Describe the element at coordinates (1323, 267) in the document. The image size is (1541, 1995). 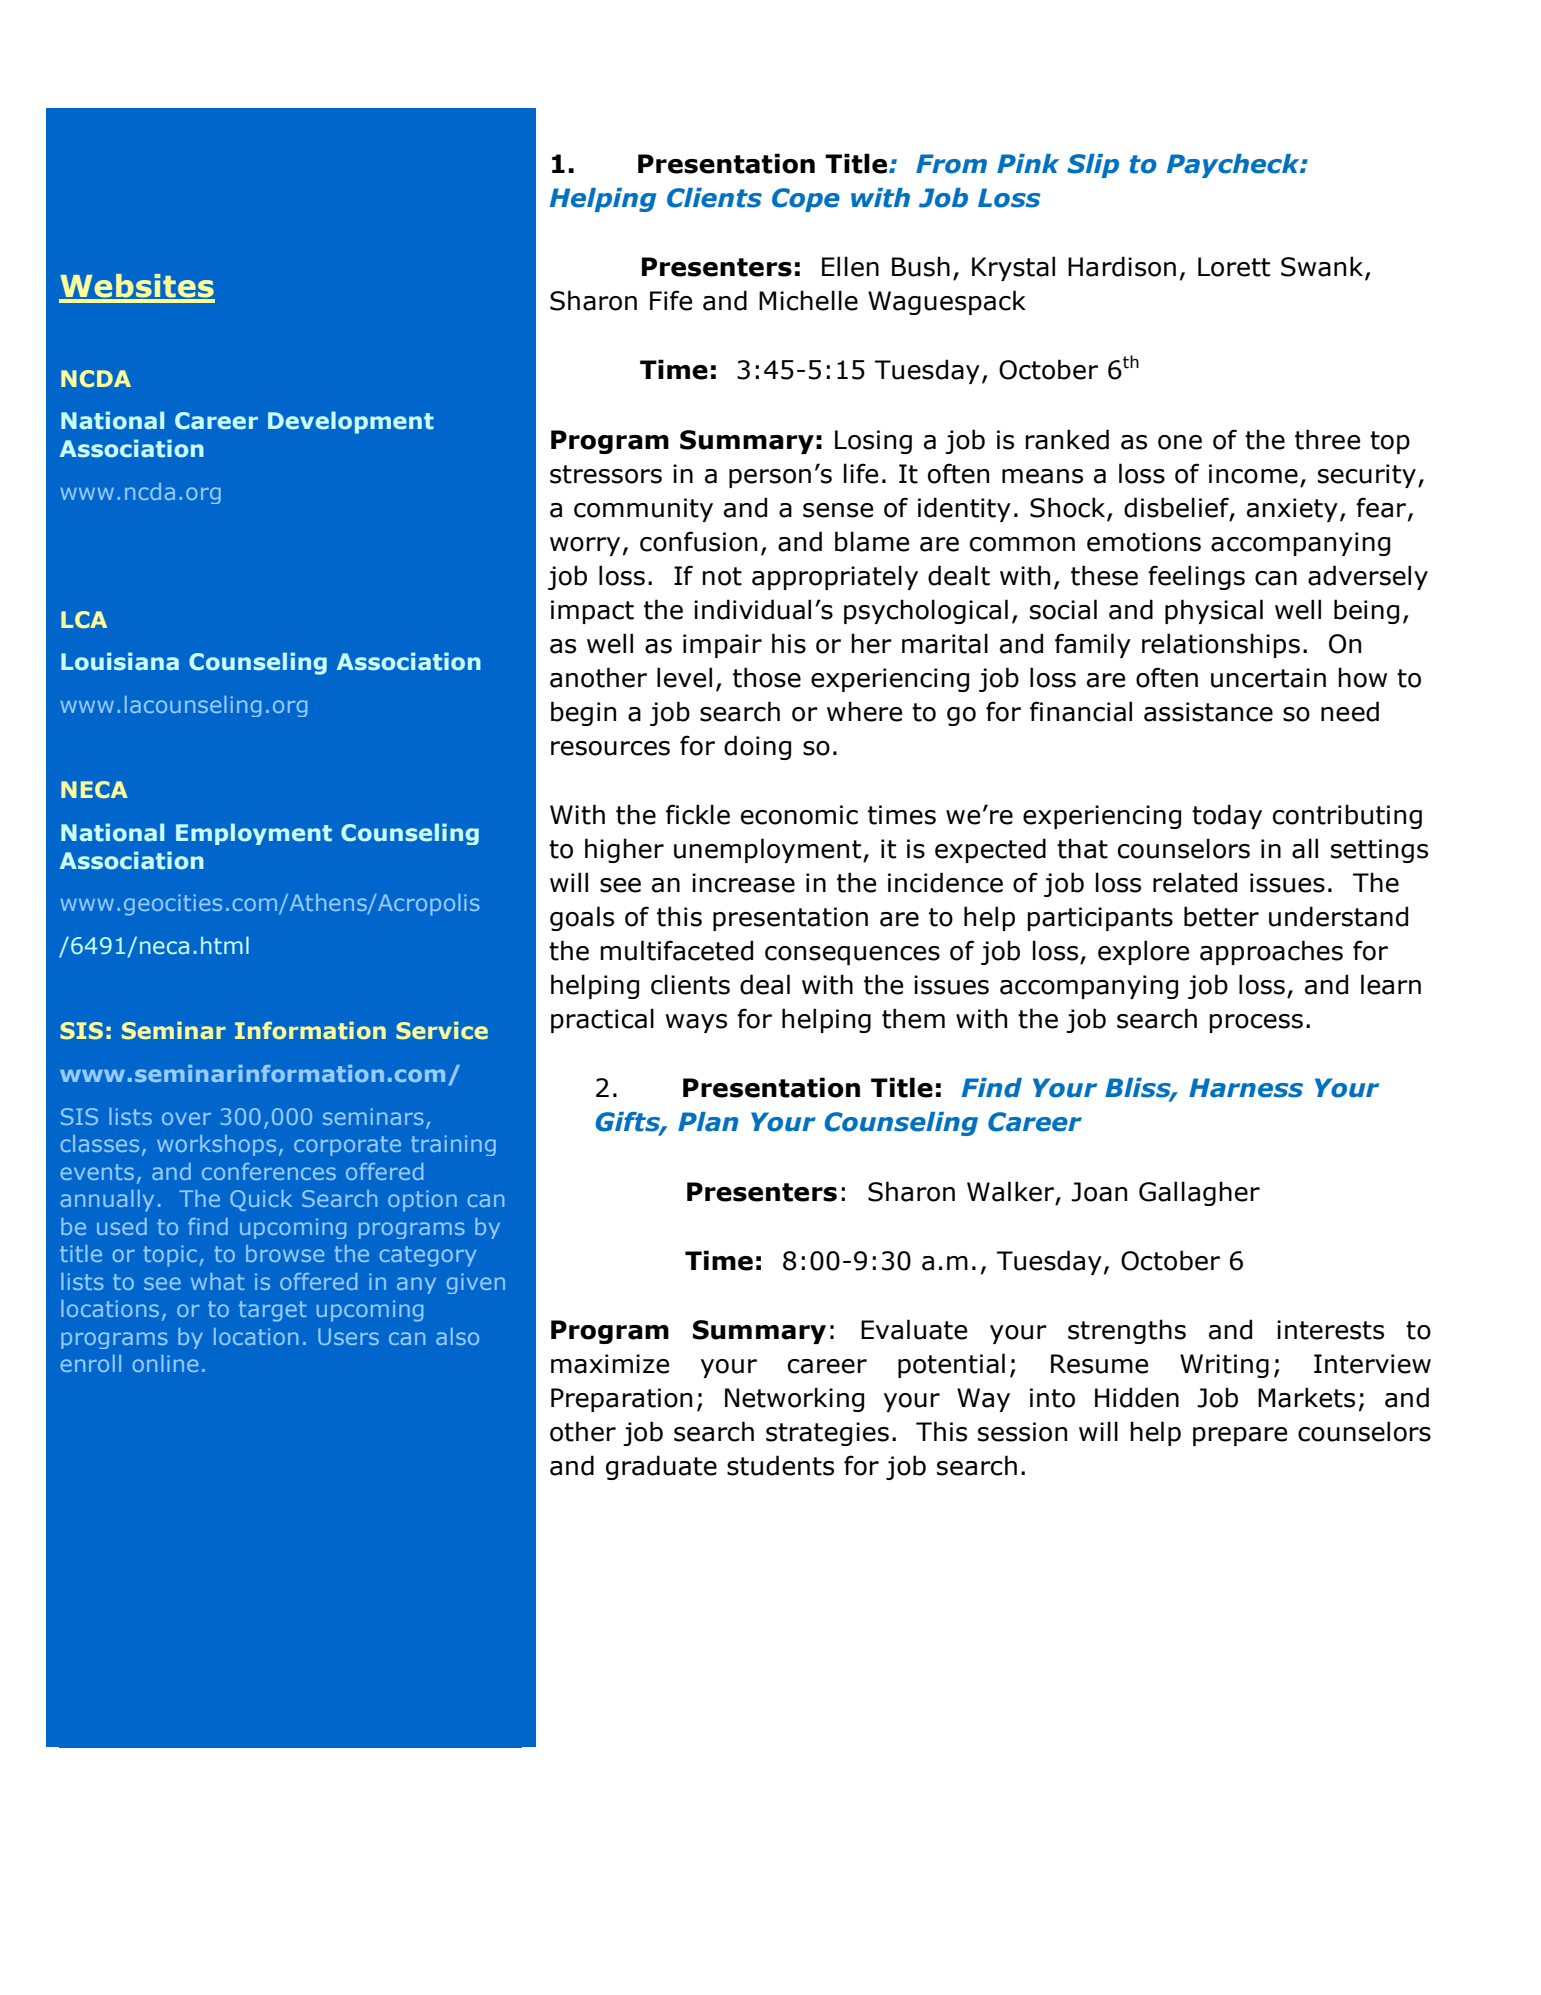
I see `Swank` at that location.
